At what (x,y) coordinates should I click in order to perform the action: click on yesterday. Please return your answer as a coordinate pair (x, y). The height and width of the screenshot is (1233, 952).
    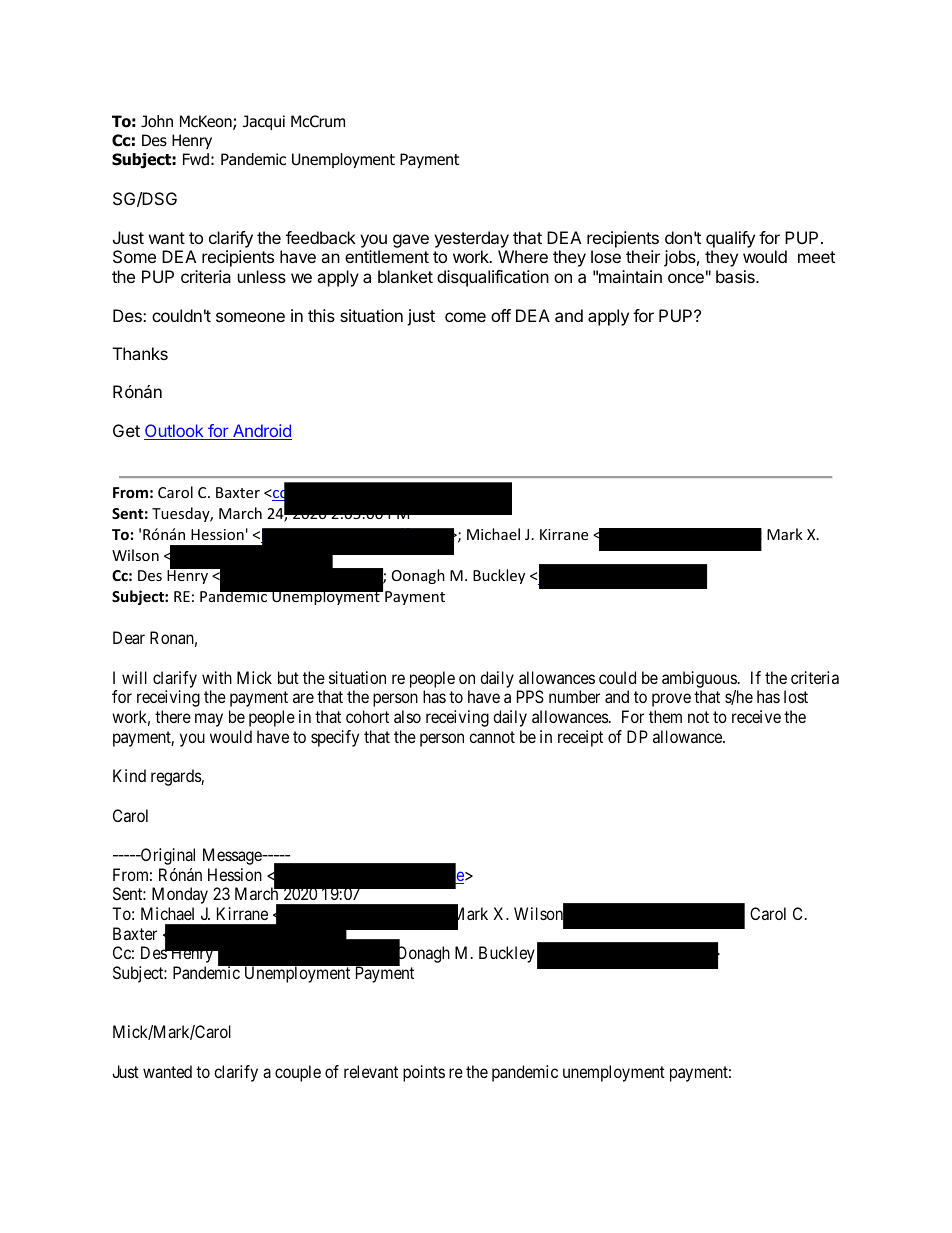
    Looking at the image, I should click on (471, 239).
